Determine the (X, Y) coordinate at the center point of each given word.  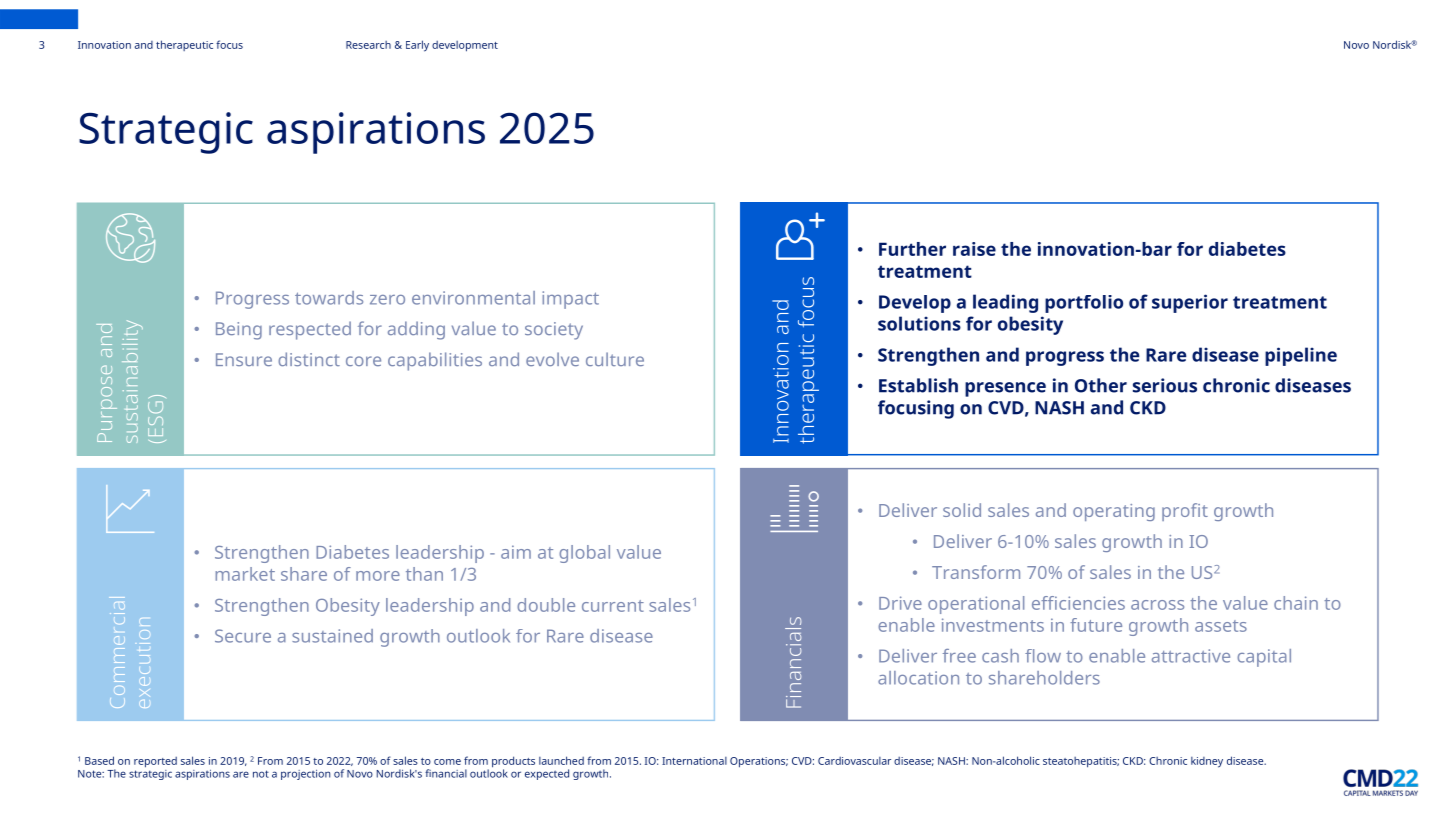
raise (974, 249)
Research (368, 45)
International (694, 761)
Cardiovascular (854, 761)
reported (155, 762)
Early (417, 46)
